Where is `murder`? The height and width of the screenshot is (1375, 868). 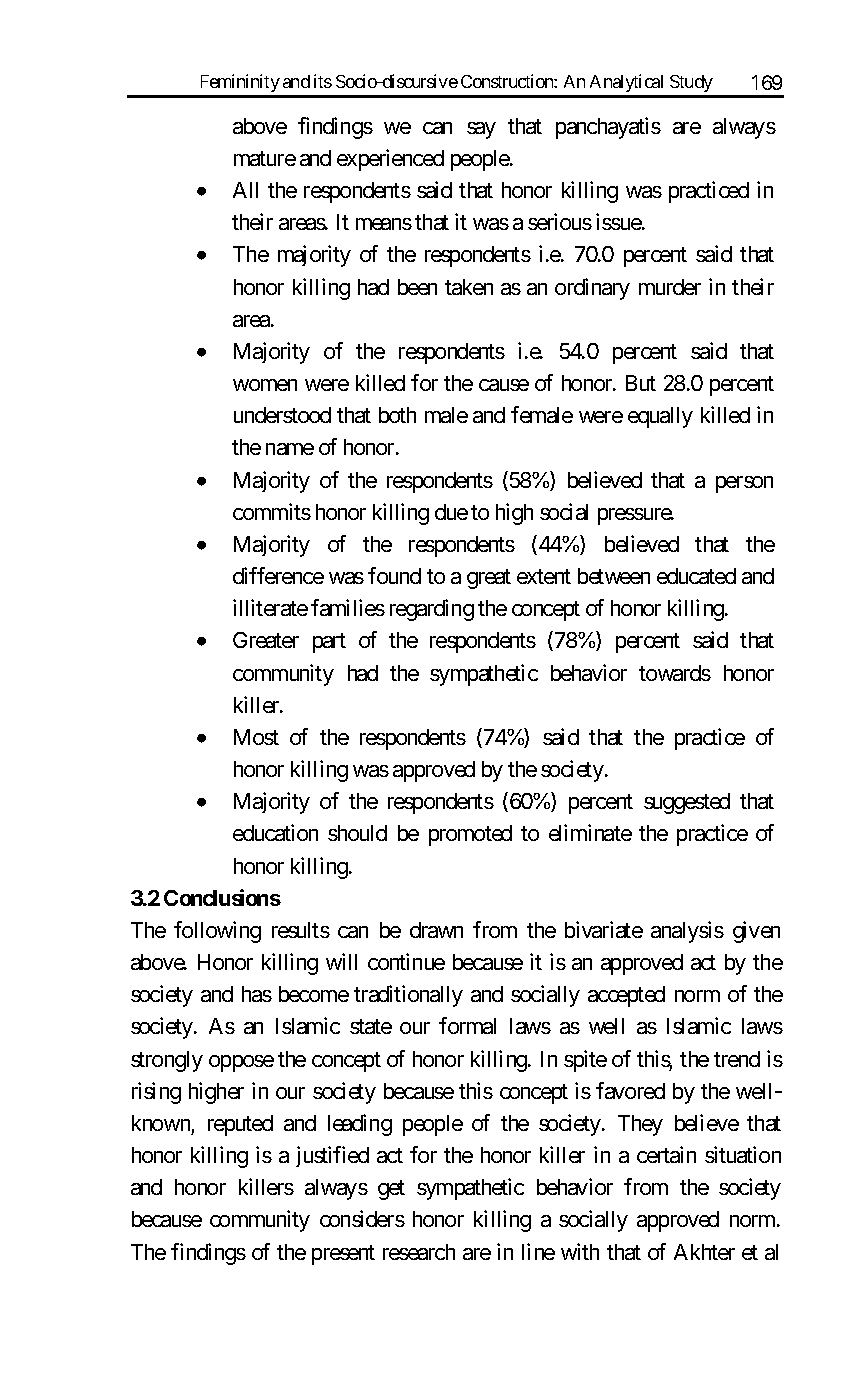
murder is located at coordinates (670, 287).
